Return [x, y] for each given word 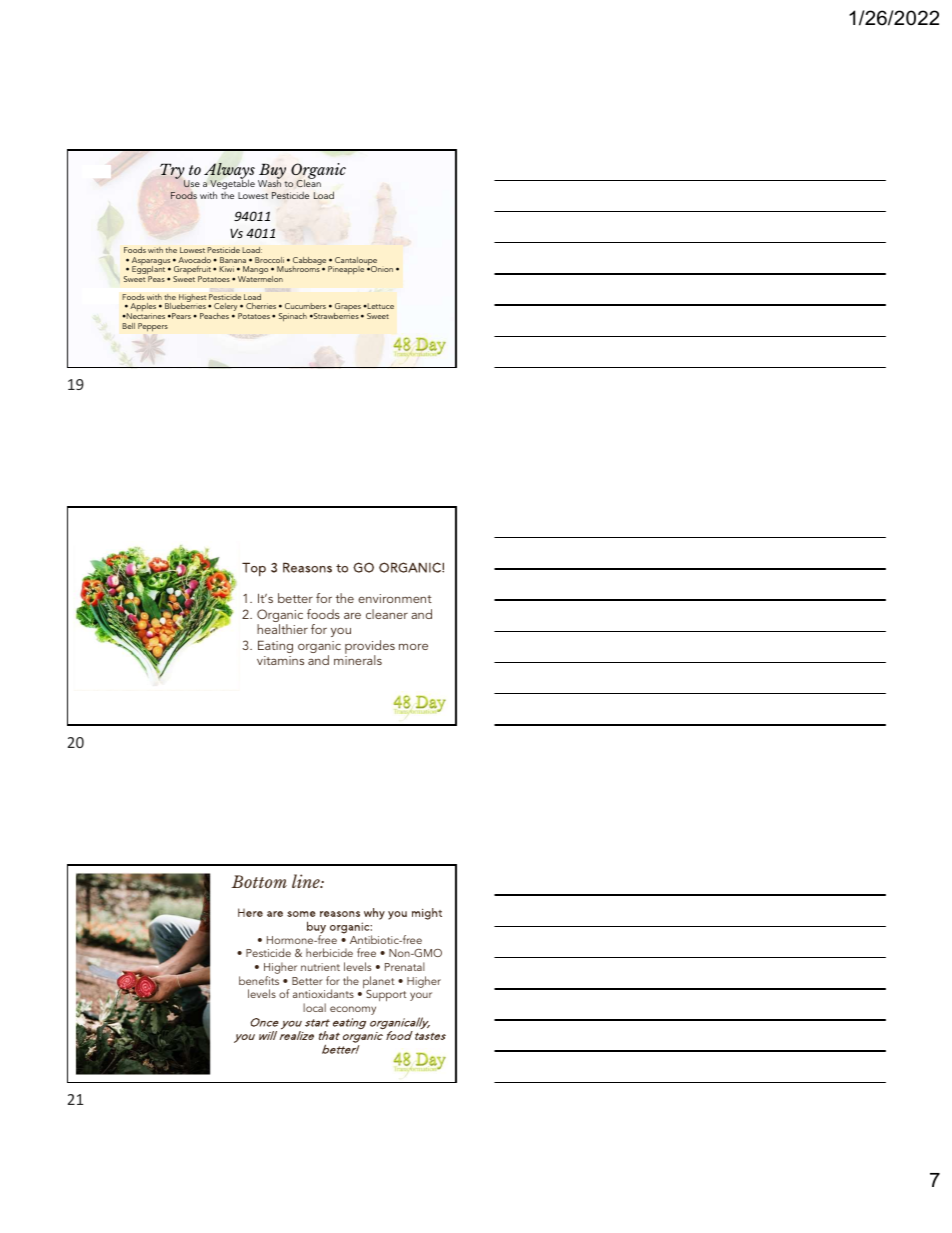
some [301, 914]
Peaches [214, 316]
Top [254, 569]
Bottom [259, 881]
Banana [233, 260]
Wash [269, 182]
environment [395, 598]
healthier [282, 629]
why [374, 914]
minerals [358, 659]
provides [370, 648]
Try [172, 173]
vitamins [280, 660]
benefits [259, 980]
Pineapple [346, 270]
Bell [128, 326]
